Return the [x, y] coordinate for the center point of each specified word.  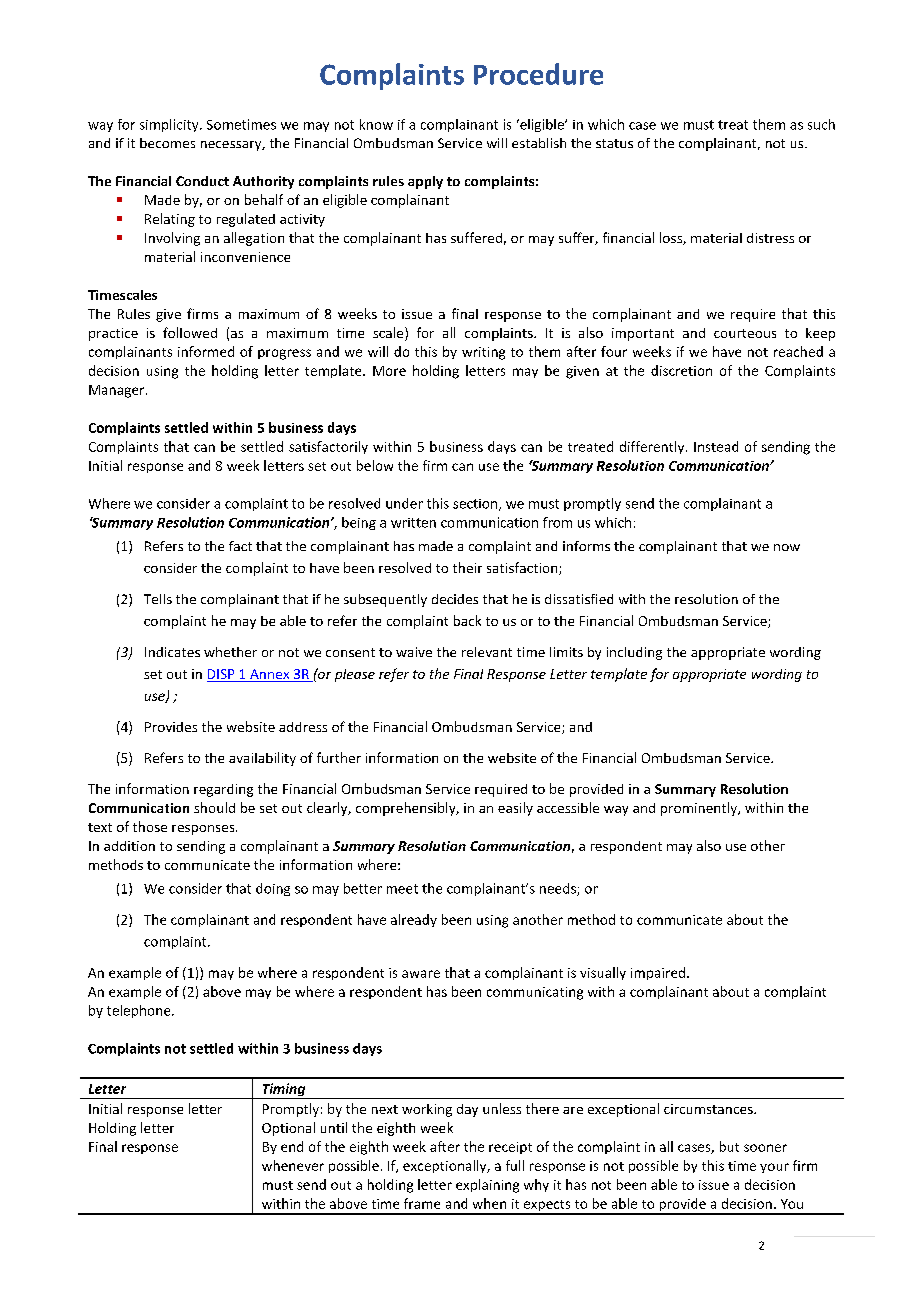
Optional [288, 1129]
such [821, 124]
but [729, 1146]
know [376, 124]
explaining [487, 1186]
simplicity [170, 125]
